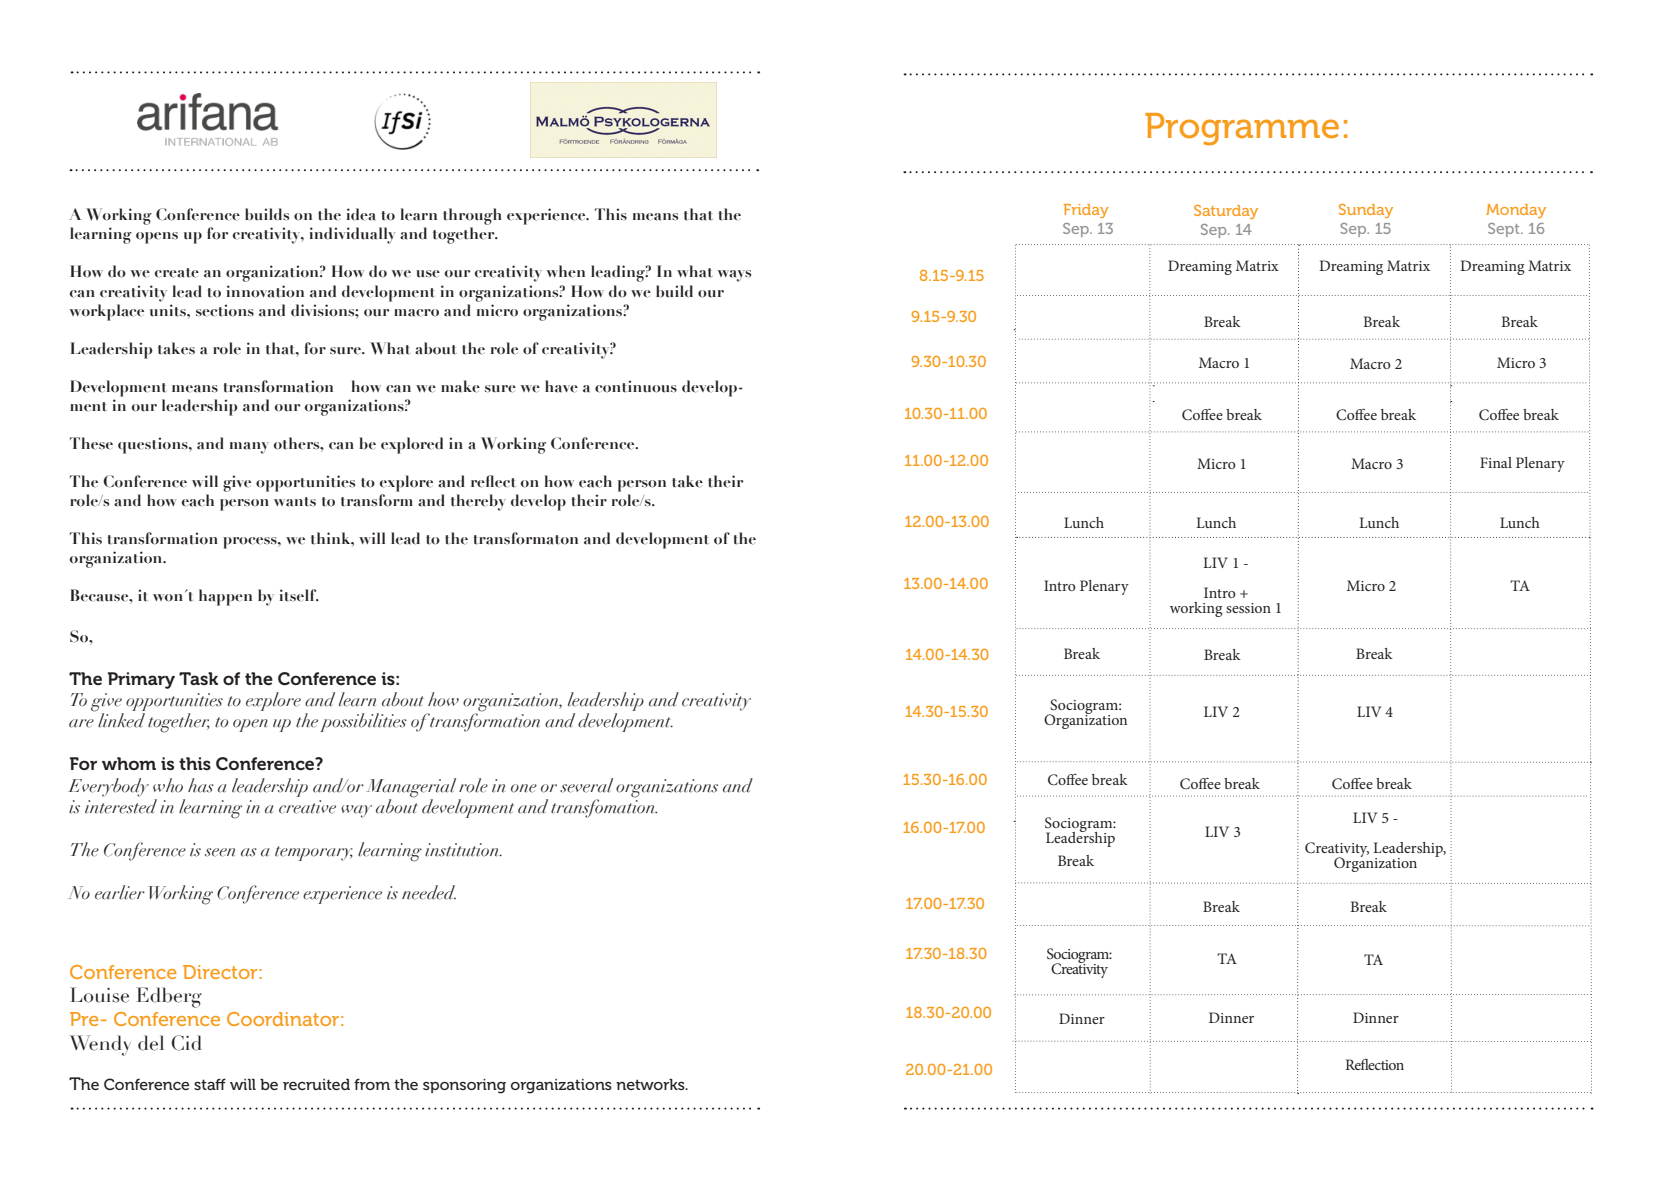 Image resolution: width=1665 pixels, height=1181 pixels. What do you see at coordinates (1242, 129) in the screenshot?
I see `Programme` at bounding box center [1242, 129].
